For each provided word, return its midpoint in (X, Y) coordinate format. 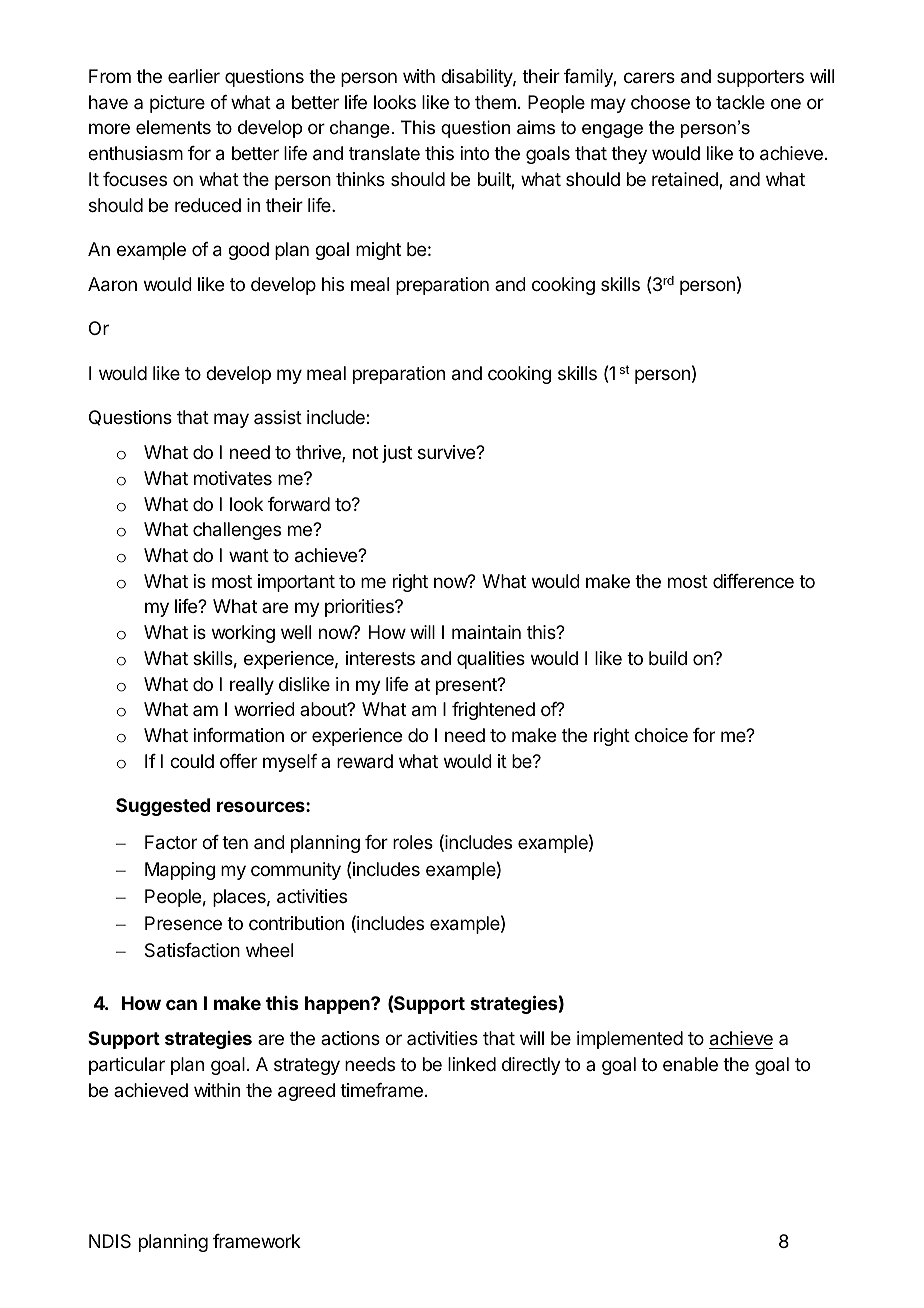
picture (177, 104)
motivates (233, 478)
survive (447, 452)
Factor (171, 842)
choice (661, 735)
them (495, 102)
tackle (740, 102)
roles (413, 842)
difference (753, 581)
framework (257, 1241)
